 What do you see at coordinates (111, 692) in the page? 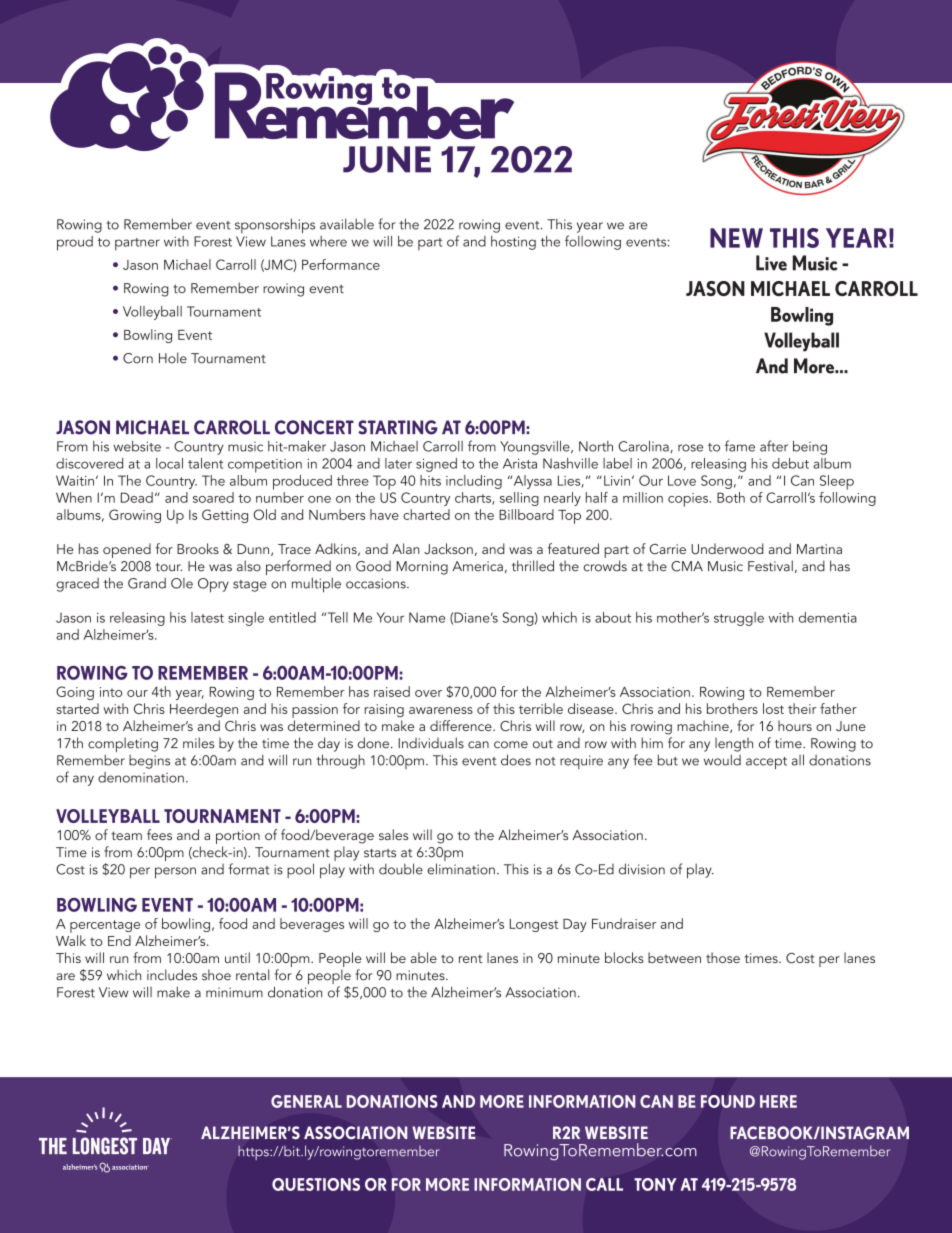
I see `into` at bounding box center [111, 692].
